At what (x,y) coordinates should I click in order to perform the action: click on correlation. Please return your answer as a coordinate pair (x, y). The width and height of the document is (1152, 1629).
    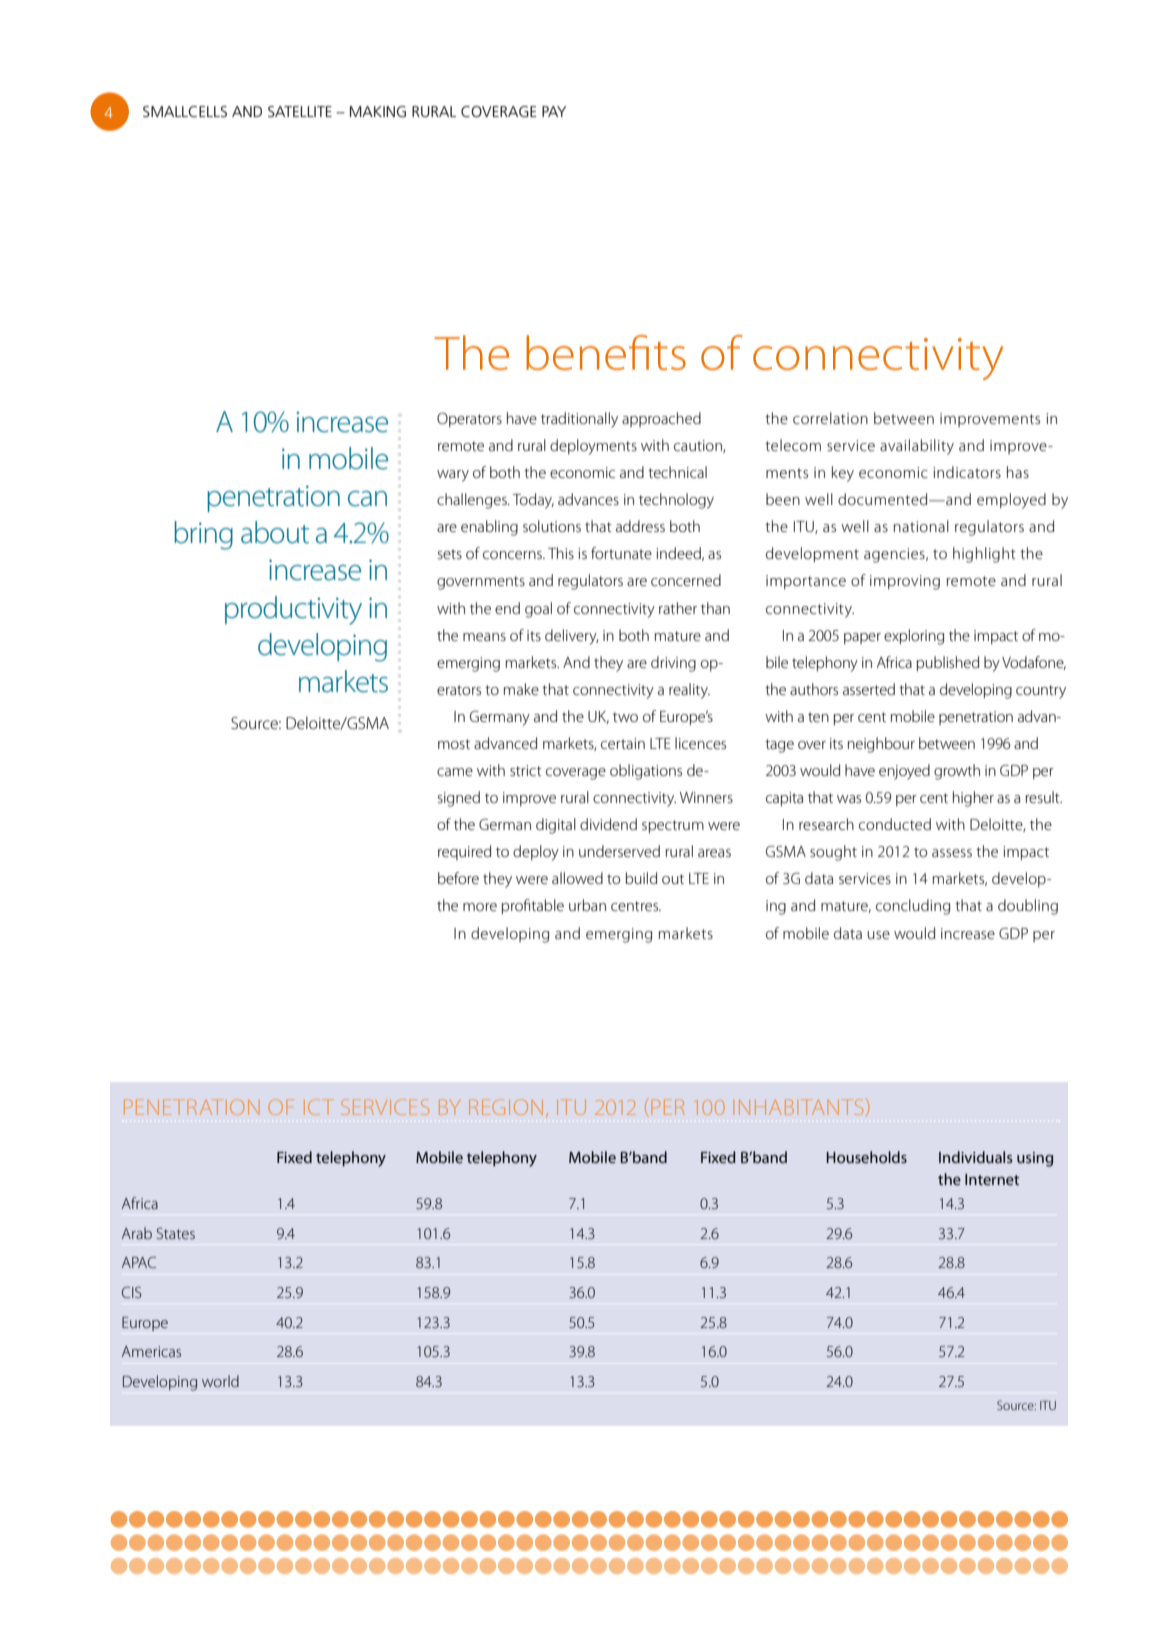
    Looking at the image, I should click on (830, 418).
